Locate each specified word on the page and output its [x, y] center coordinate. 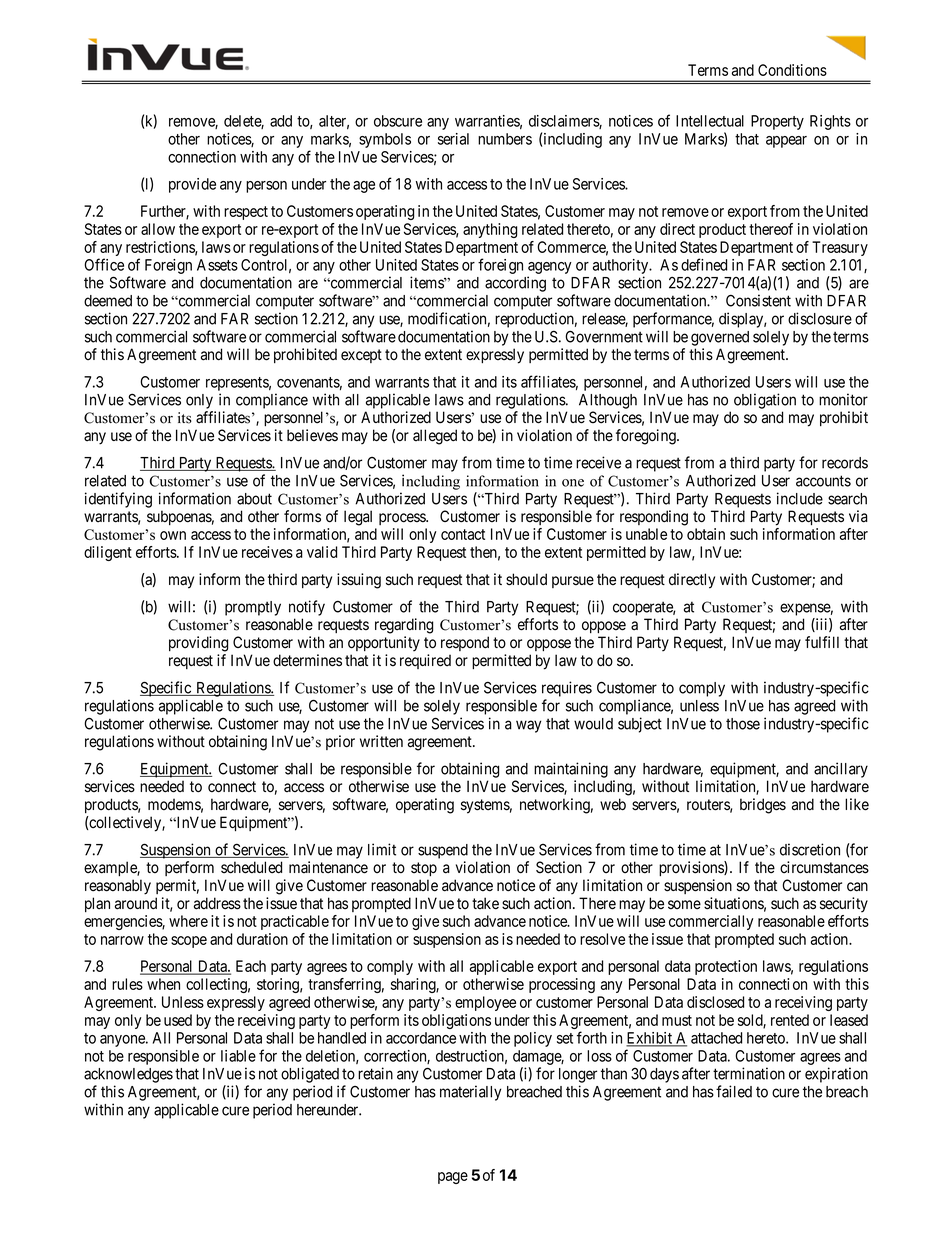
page [453, 1178]
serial [453, 139]
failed [734, 1091]
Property [777, 122]
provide [192, 185]
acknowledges [128, 1075]
